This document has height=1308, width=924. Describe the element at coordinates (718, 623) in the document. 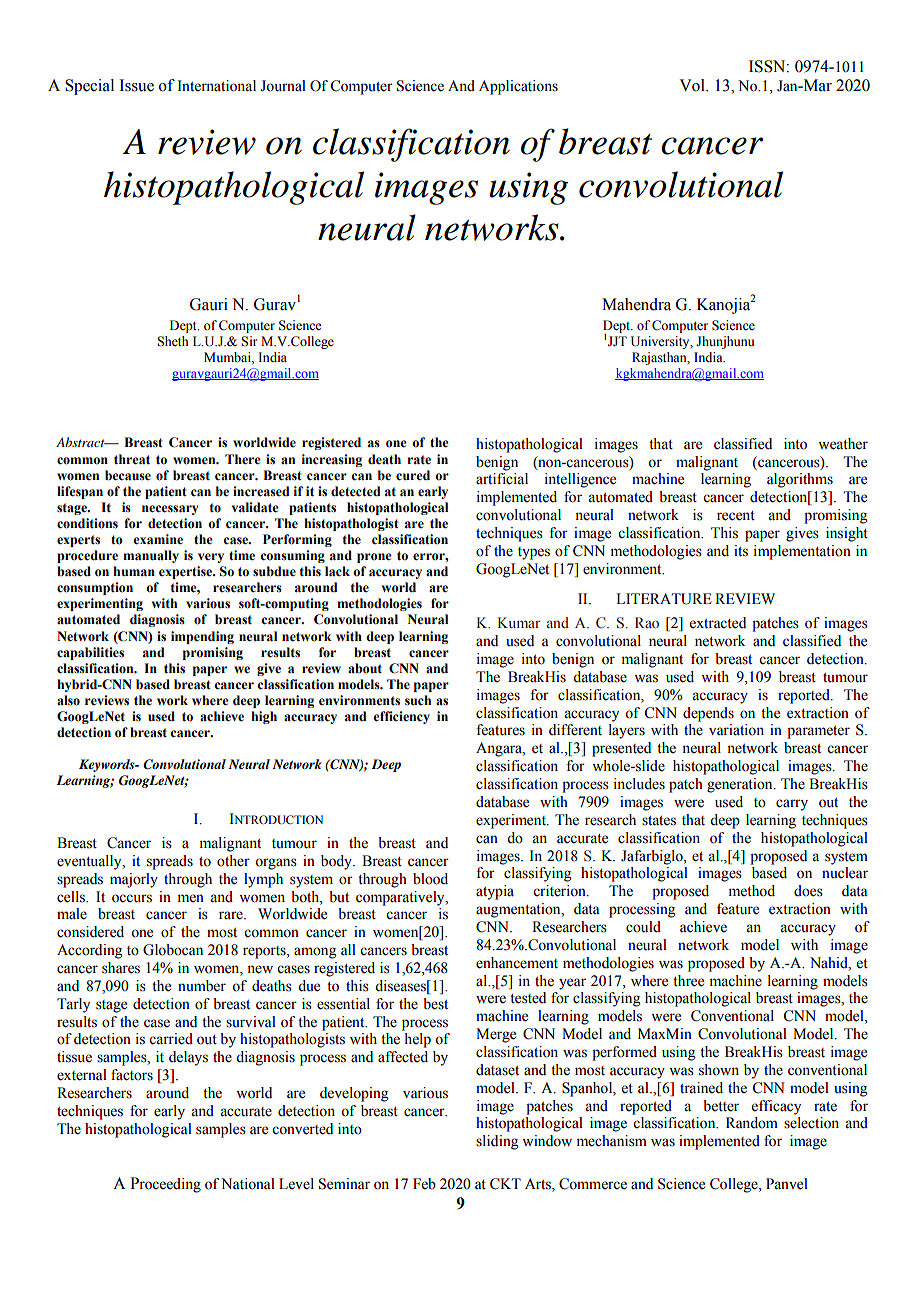

I see `extracted` at that location.
